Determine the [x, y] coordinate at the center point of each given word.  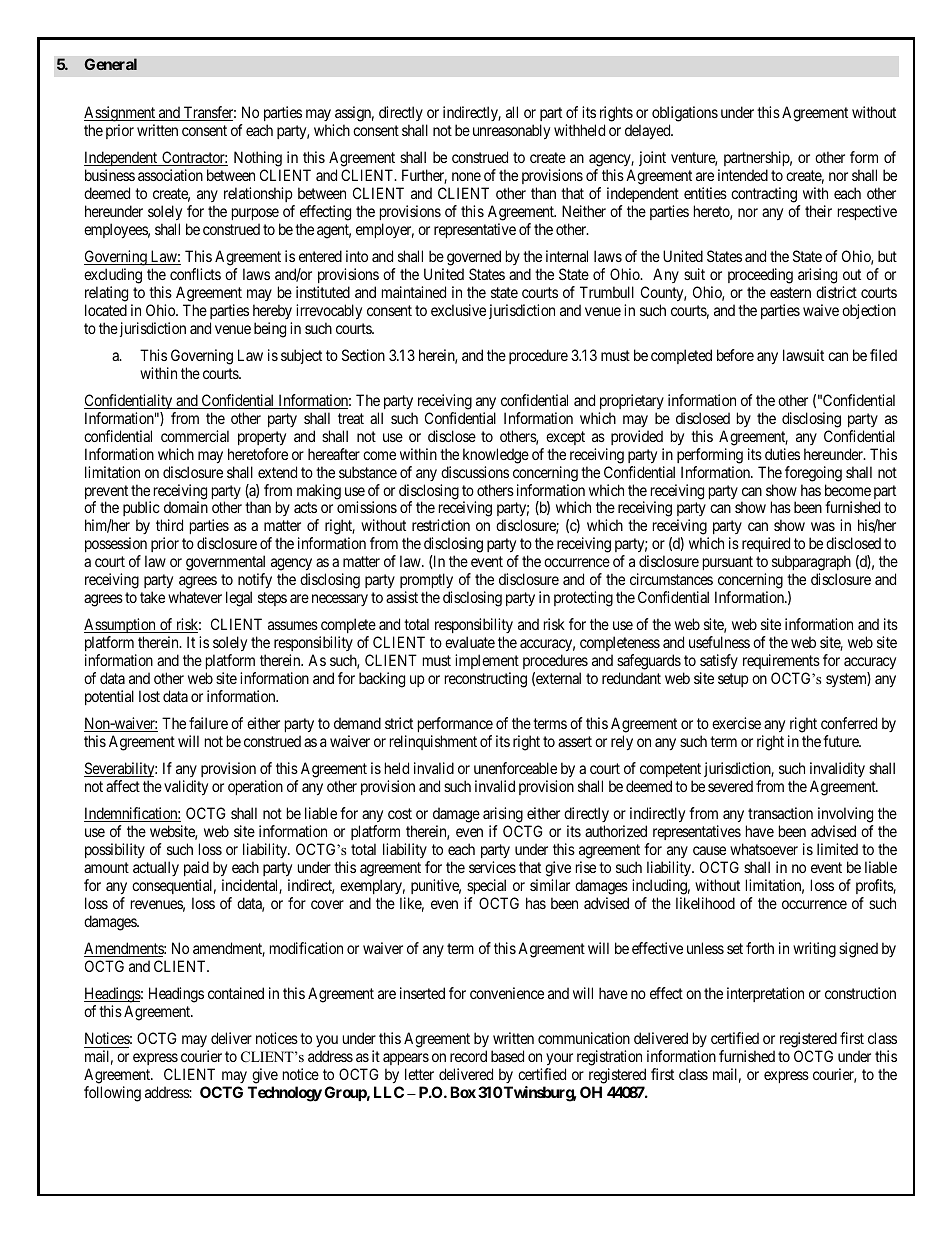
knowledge [496, 456]
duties [782, 454]
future [842, 741]
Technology [285, 1094]
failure [208, 723]
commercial [195, 436]
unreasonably [511, 131]
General [110, 64]
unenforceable [515, 768]
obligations [685, 114]
